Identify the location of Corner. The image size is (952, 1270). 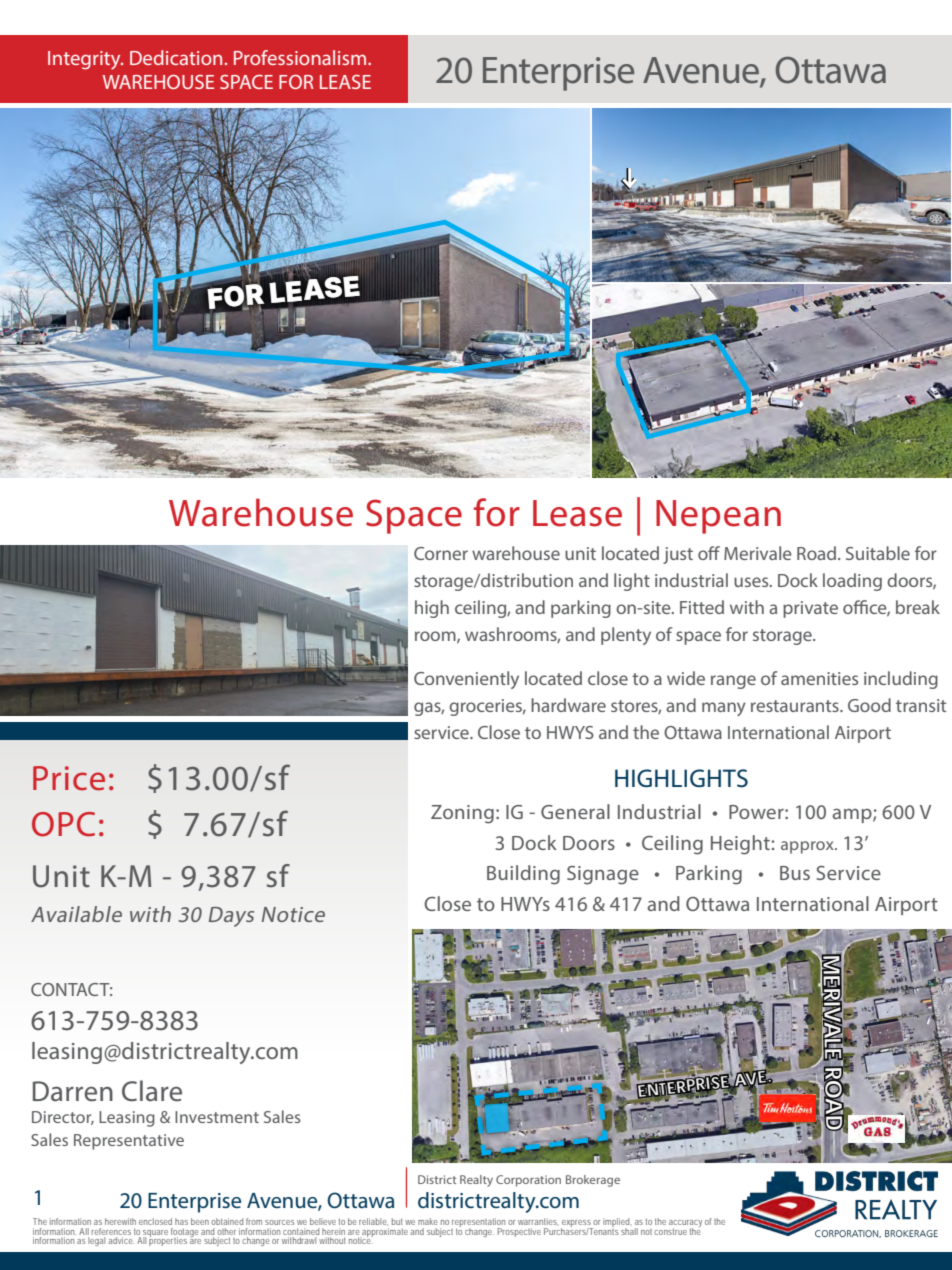
(441, 553).
